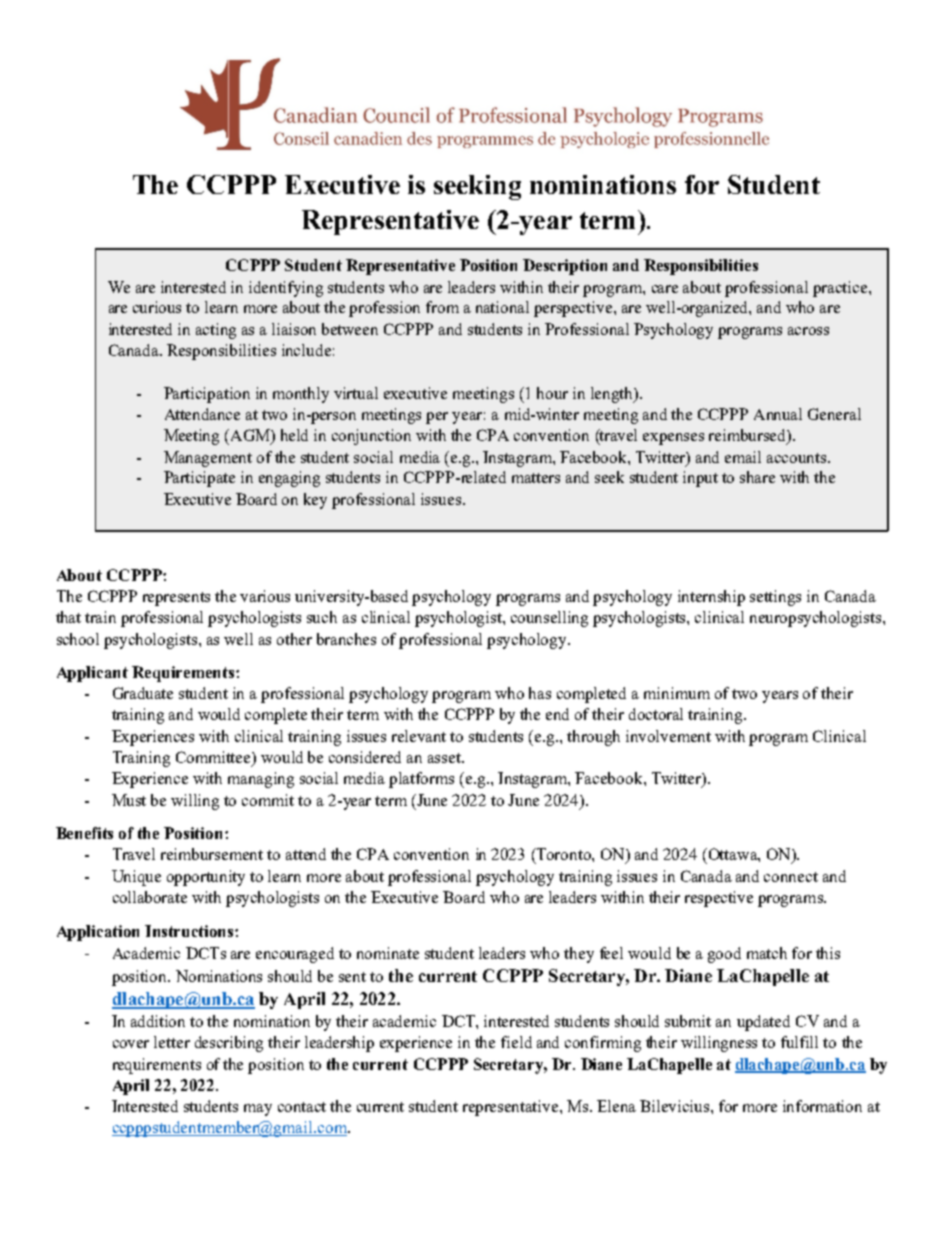 Image resolution: width=952 pixels, height=1233 pixels. Describe the element at coordinates (172, 1042) in the image. I see `letter` at that location.
